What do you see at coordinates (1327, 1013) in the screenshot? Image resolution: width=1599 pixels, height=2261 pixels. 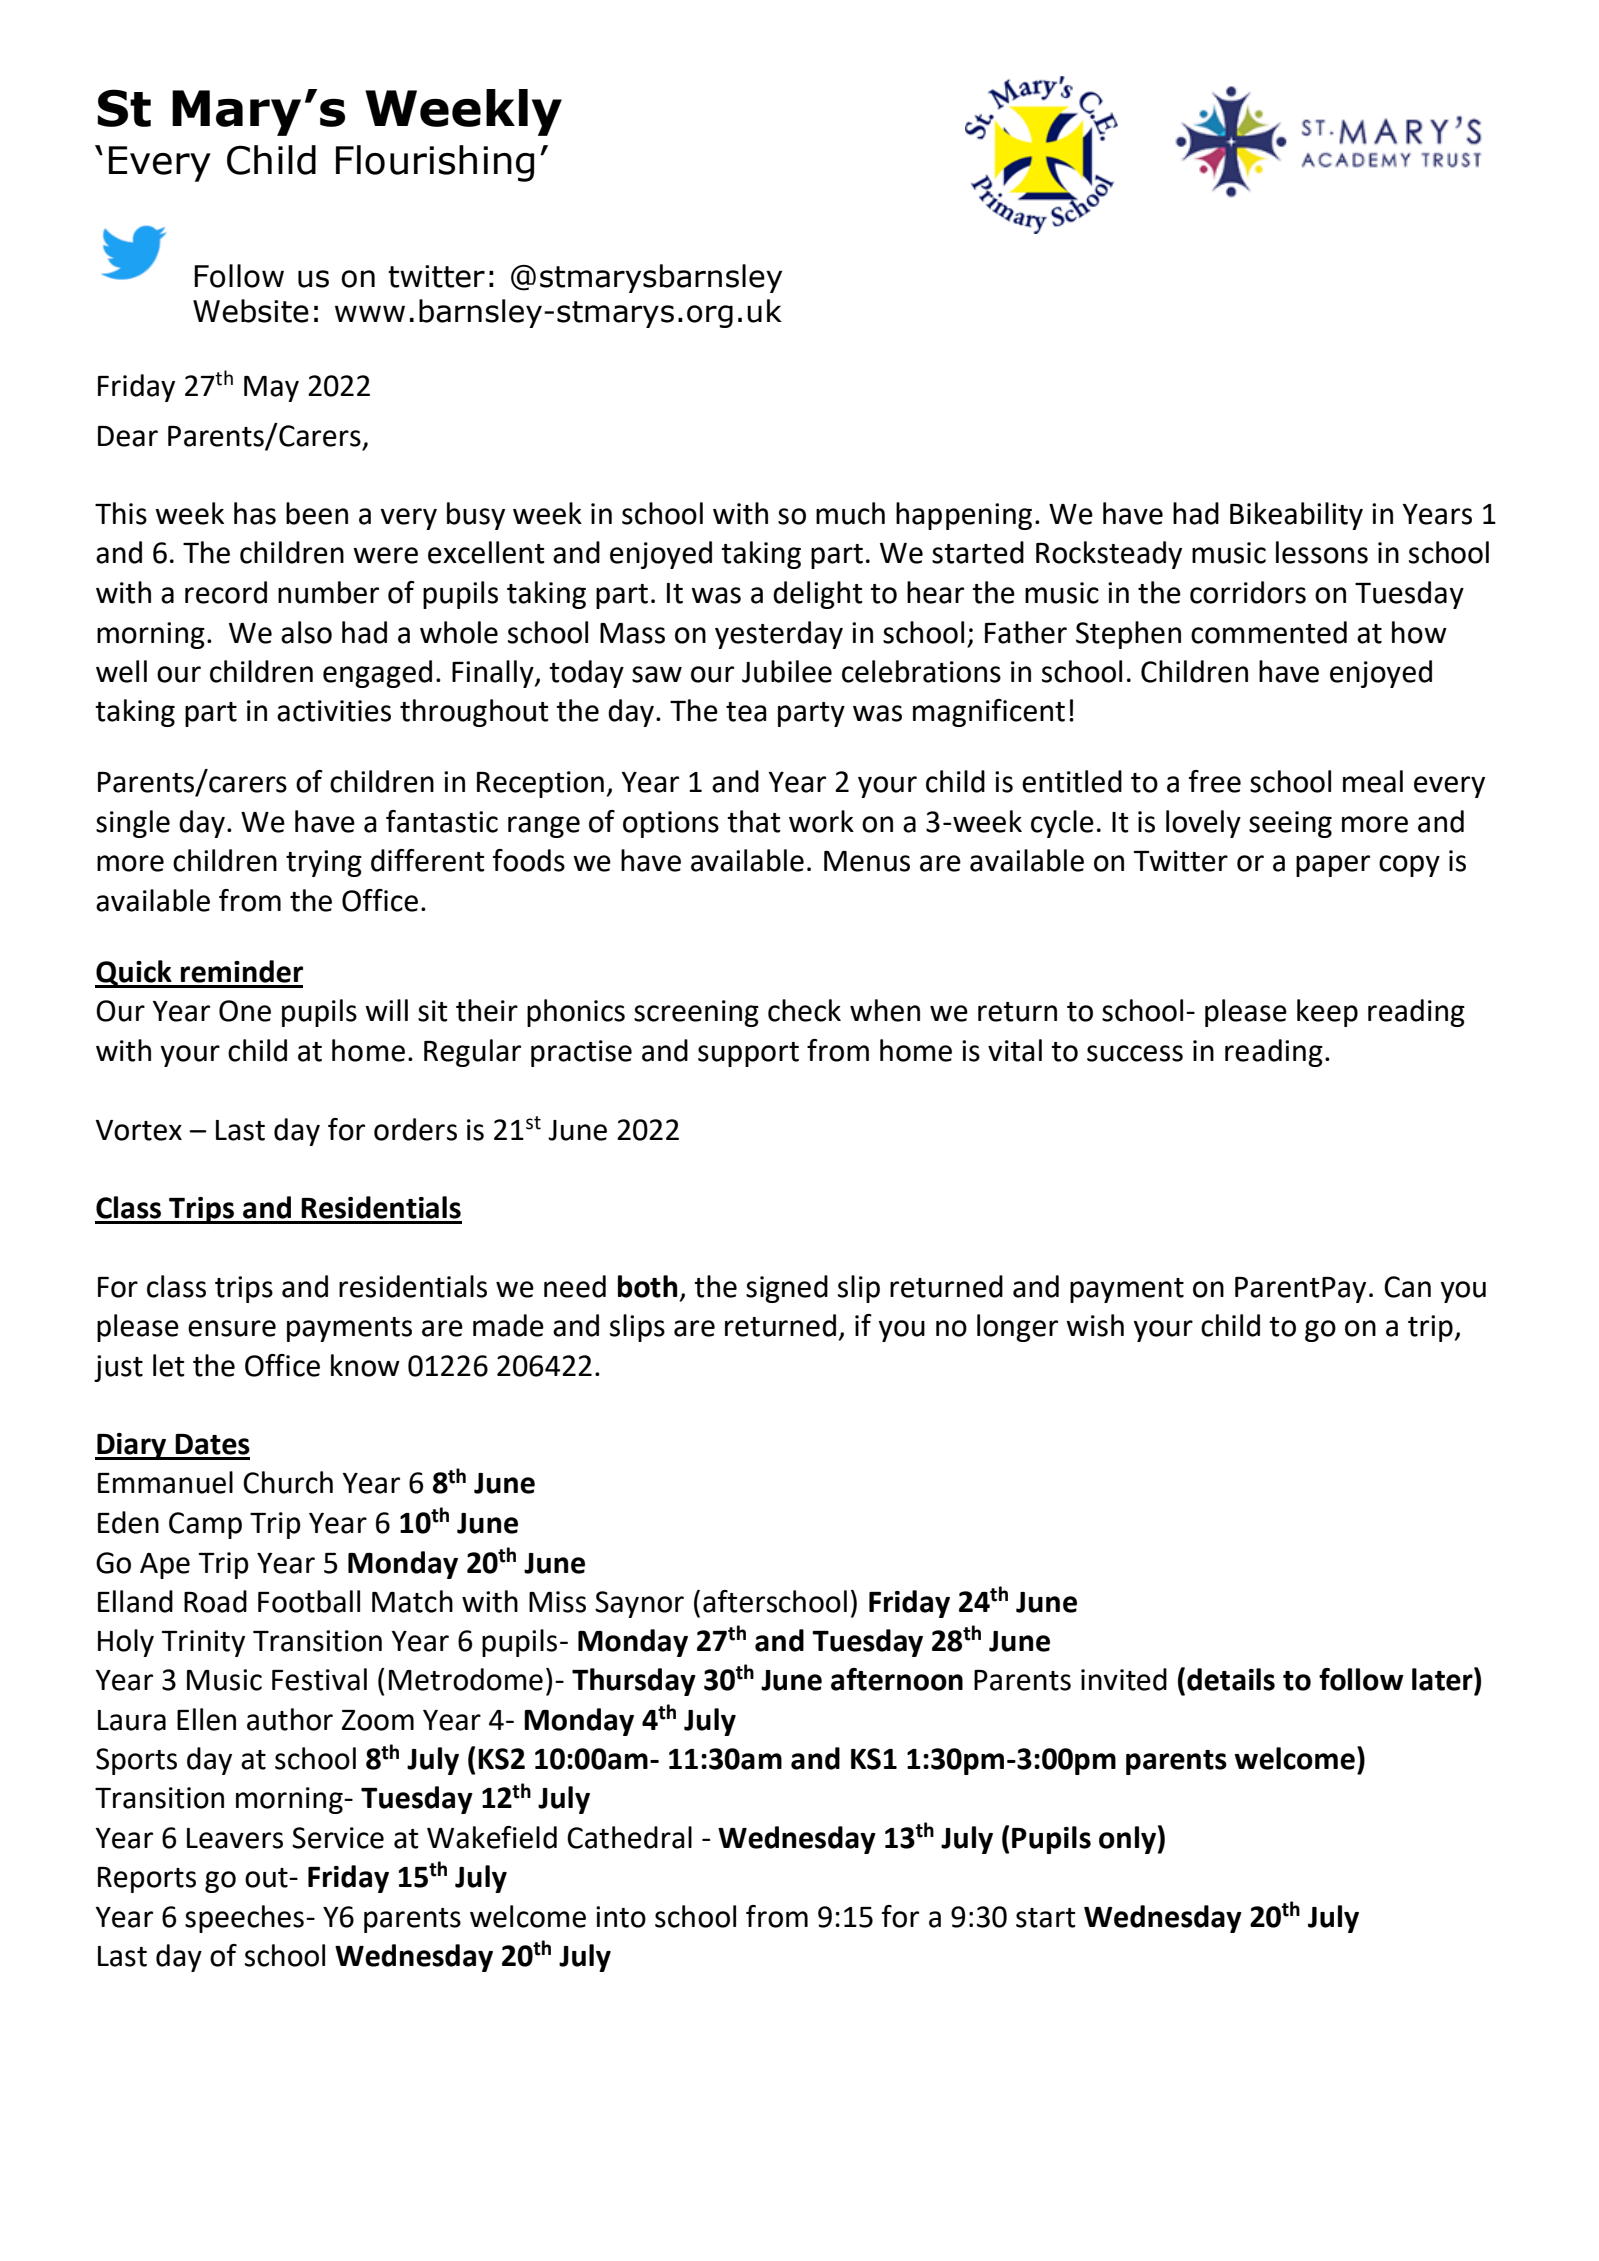 I see `keep` at bounding box center [1327, 1013].
